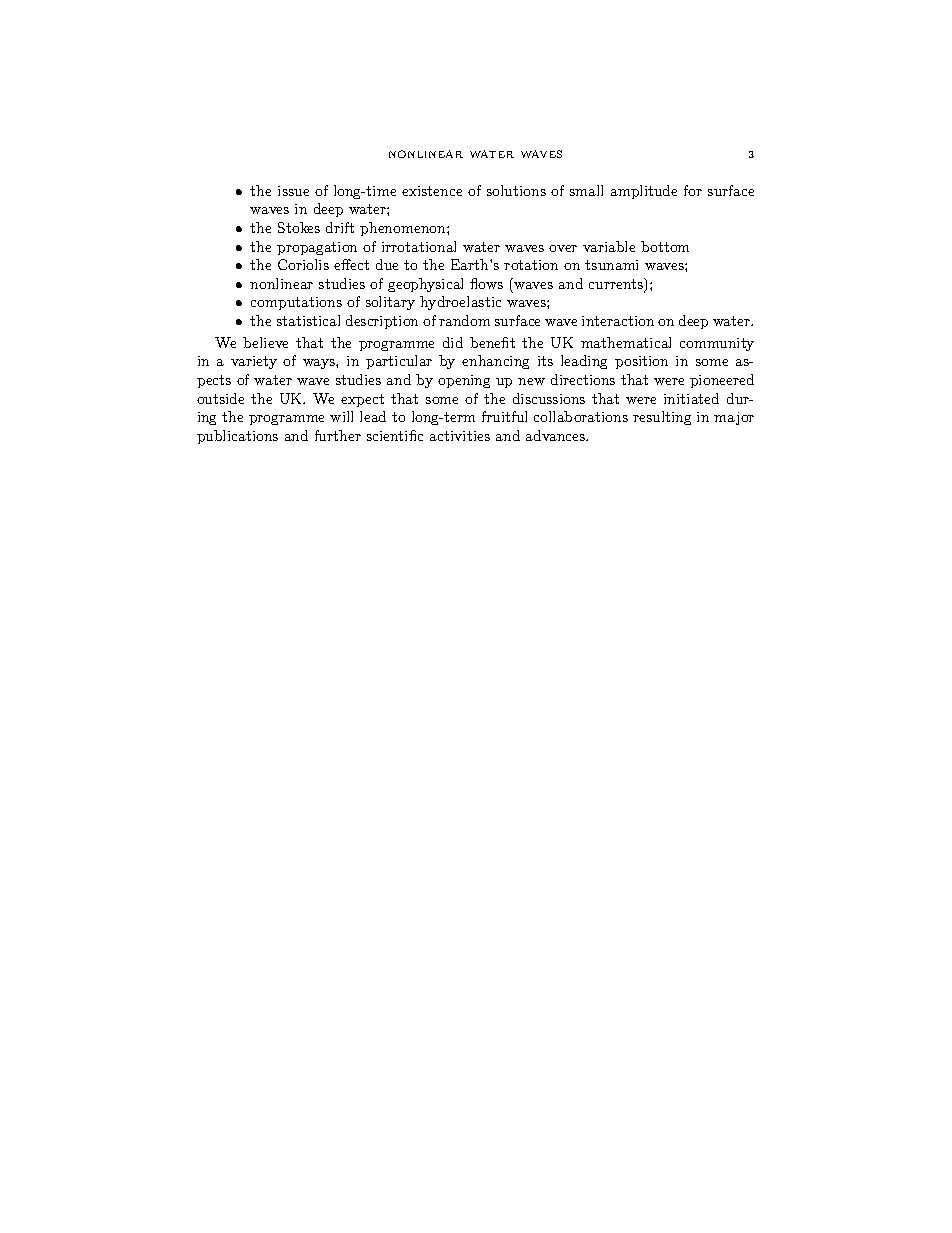  I want to click on activities, so click(460, 436).
